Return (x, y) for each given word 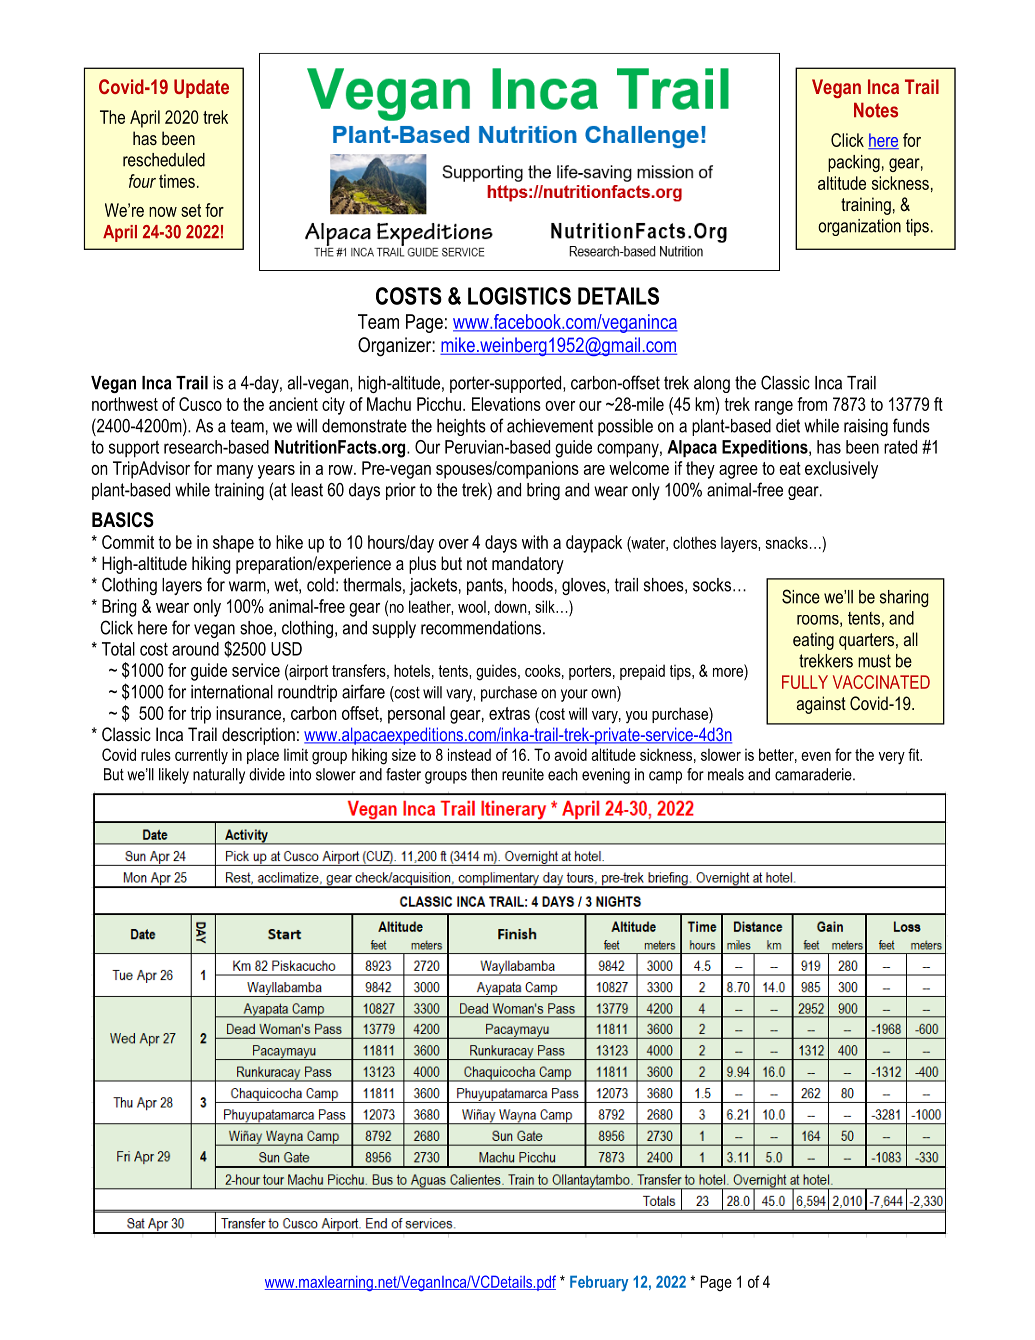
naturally (219, 776)
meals (726, 774)
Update (201, 88)
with (535, 542)
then (484, 774)
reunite (523, 774)
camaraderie (814, 774)
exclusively (841, 470)
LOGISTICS (519, 296)
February (599, 1283)
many (235, 472)
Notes (876, 110)
